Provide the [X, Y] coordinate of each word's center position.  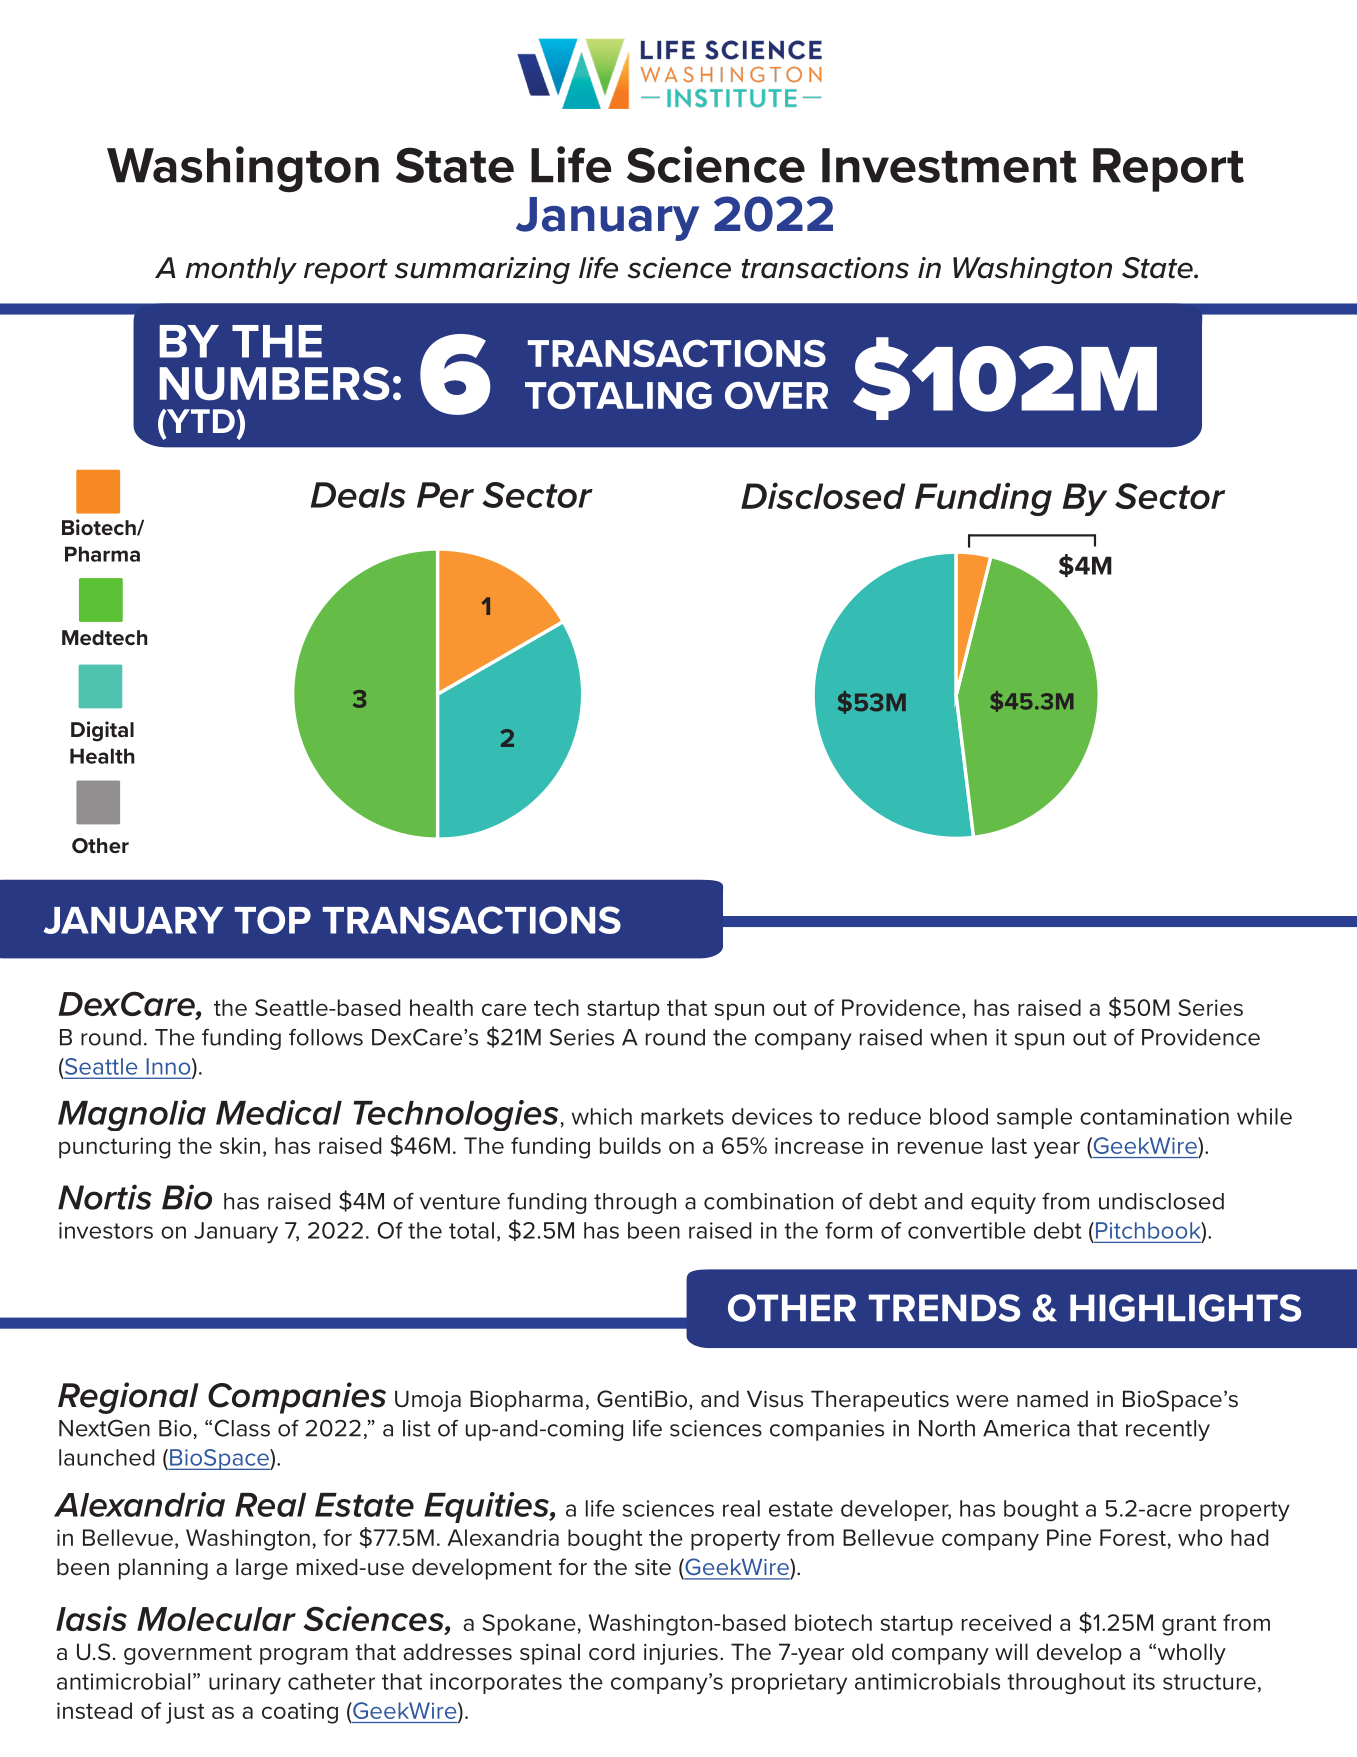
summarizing [482, 270]
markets [682, 1116]
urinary [245, 1684]
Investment [949, 165]
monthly [241, 270]
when [958, 1037]
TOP [273, 920]
